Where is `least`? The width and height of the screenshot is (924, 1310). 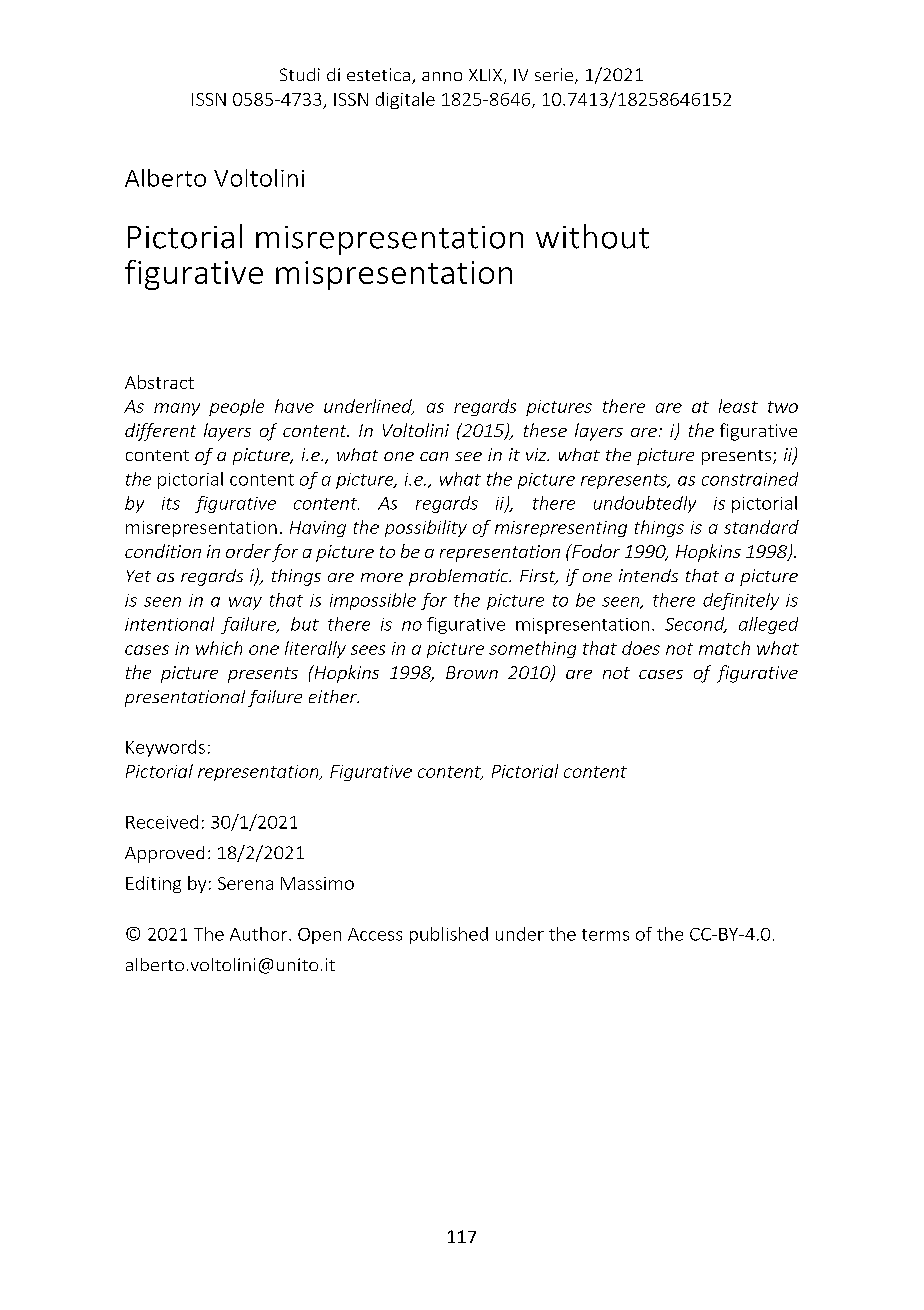
least is located at coordinates (738, 406).
